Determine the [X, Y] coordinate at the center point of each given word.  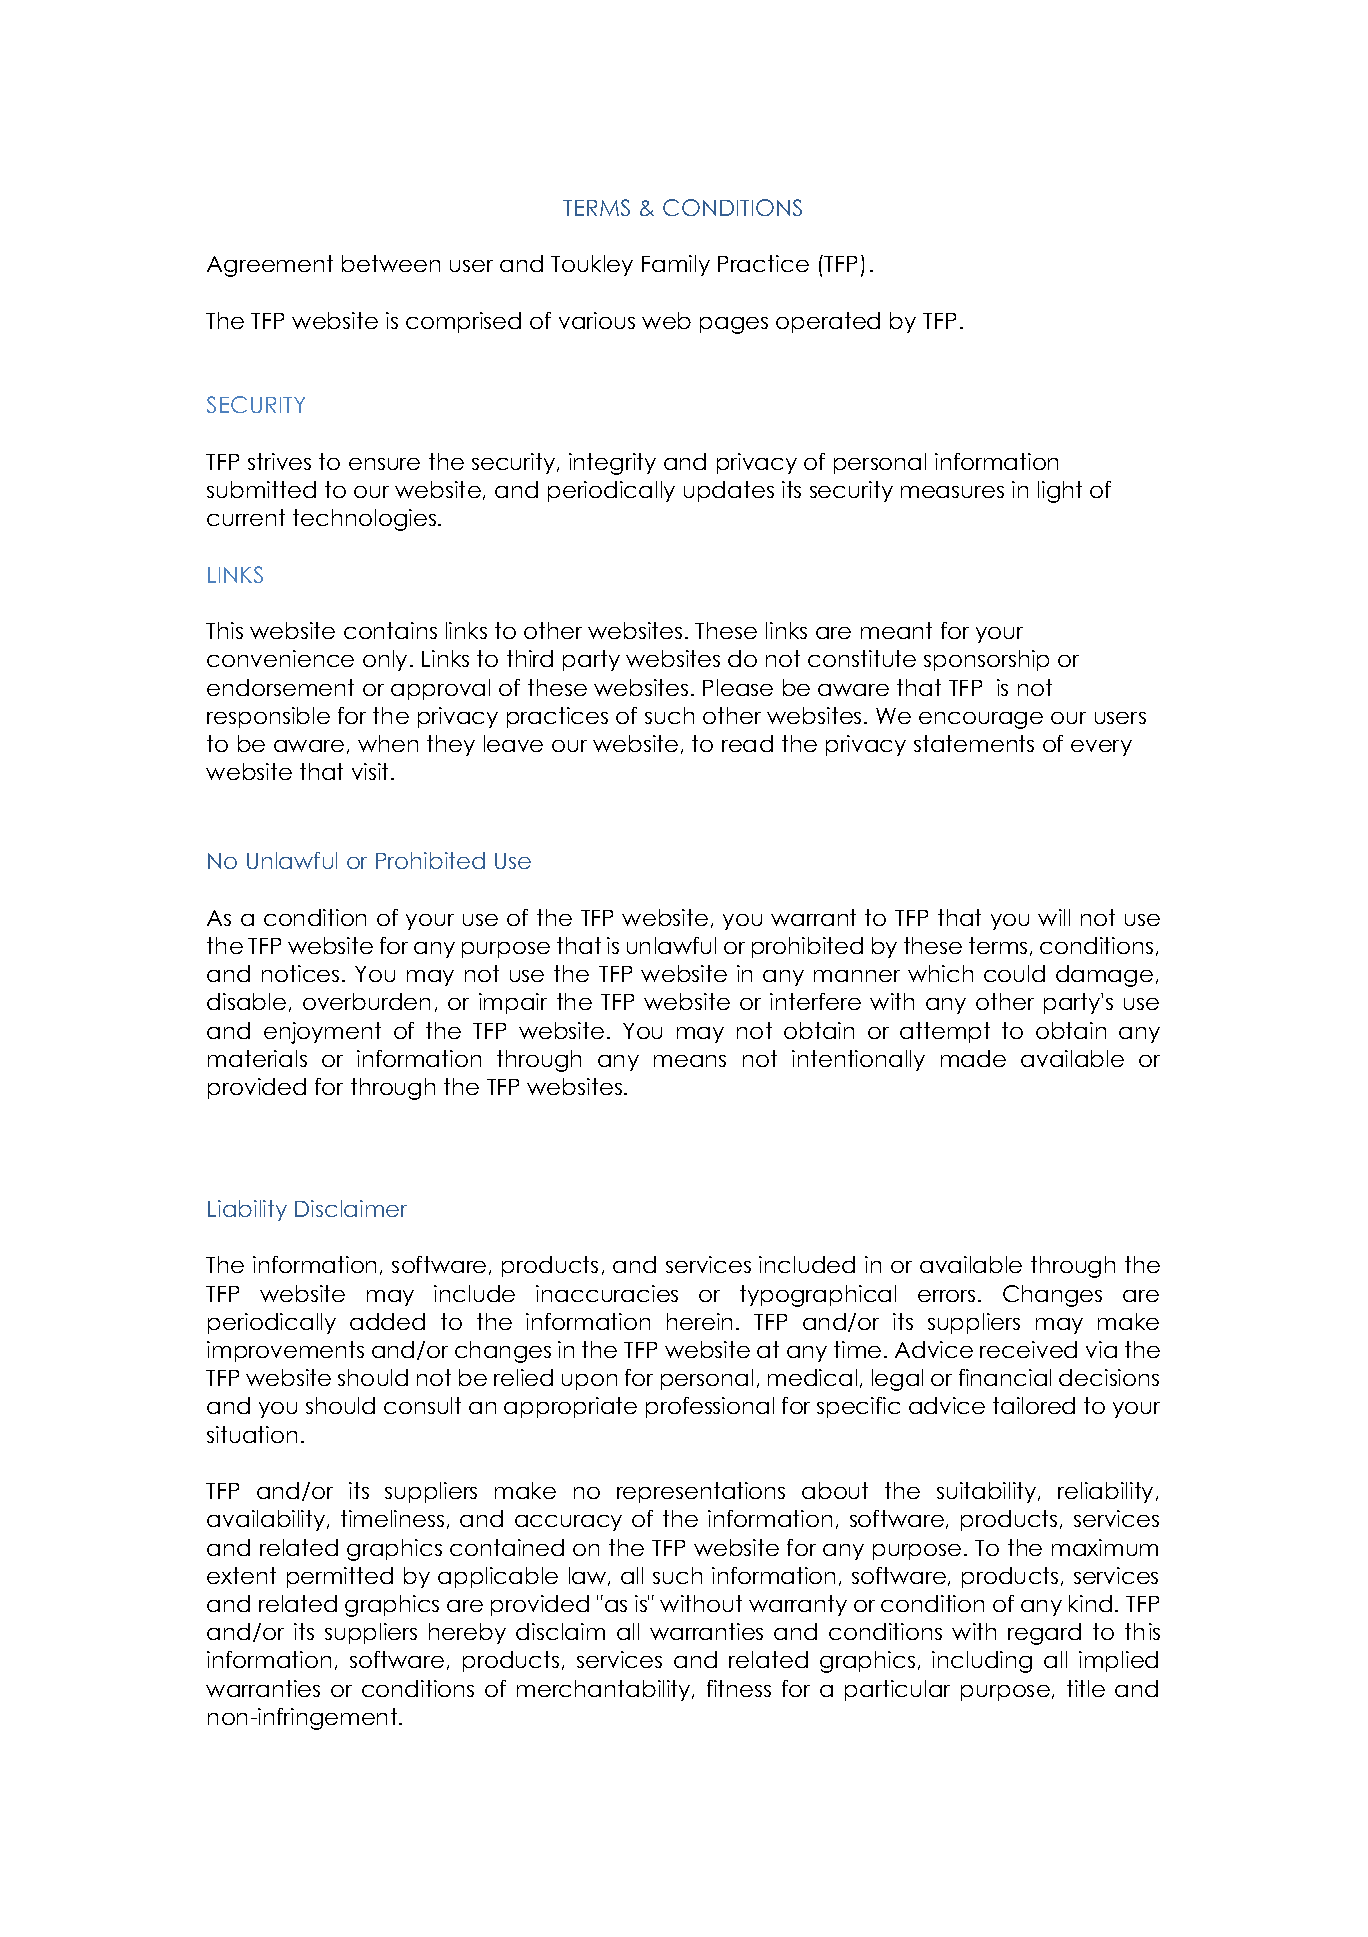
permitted [340, 1577]
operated [828, 322]
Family [676, 265]
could [1014, 973]
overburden [366, 1001]
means [690, 1061]
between [391, 263]
